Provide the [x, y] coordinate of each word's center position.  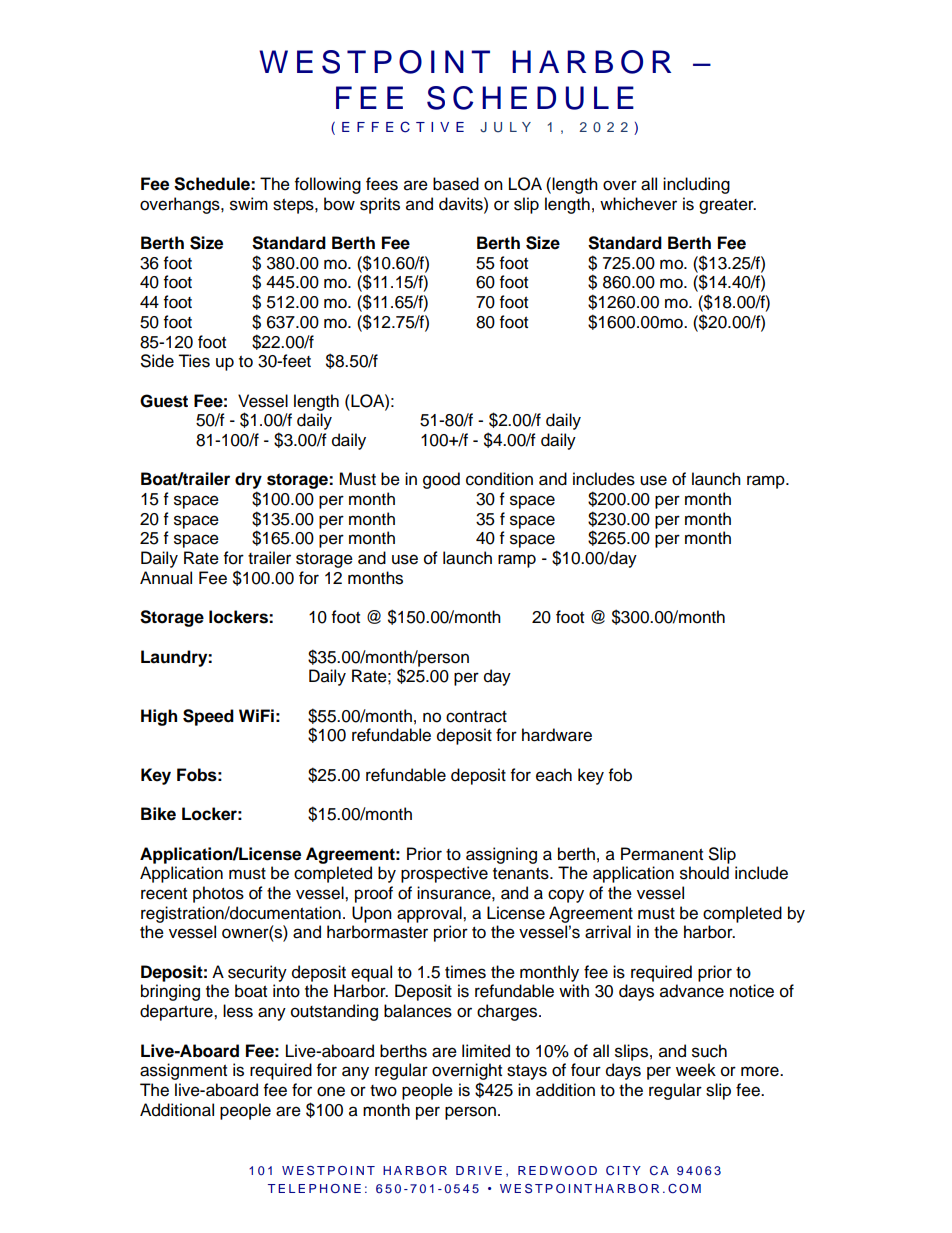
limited [486, 1051]
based [456, 184]
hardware [557, 735]
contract [476, 717]
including [696, 185]
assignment [183, 1071]
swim [249, 204]
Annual [166, 578]
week [696, 1070]
